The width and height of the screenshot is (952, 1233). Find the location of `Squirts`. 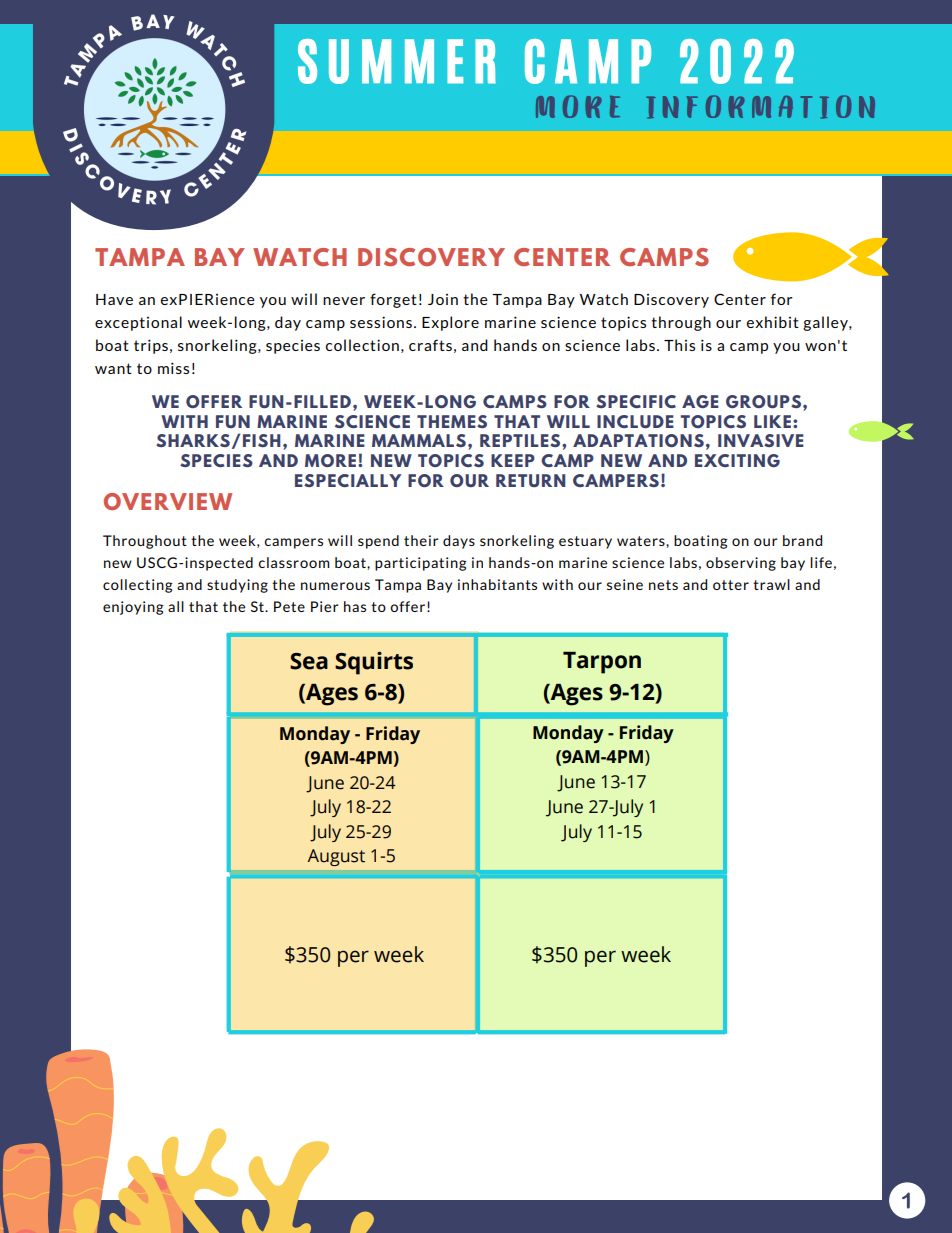

Squirts is located at coordinates (374, 663).
